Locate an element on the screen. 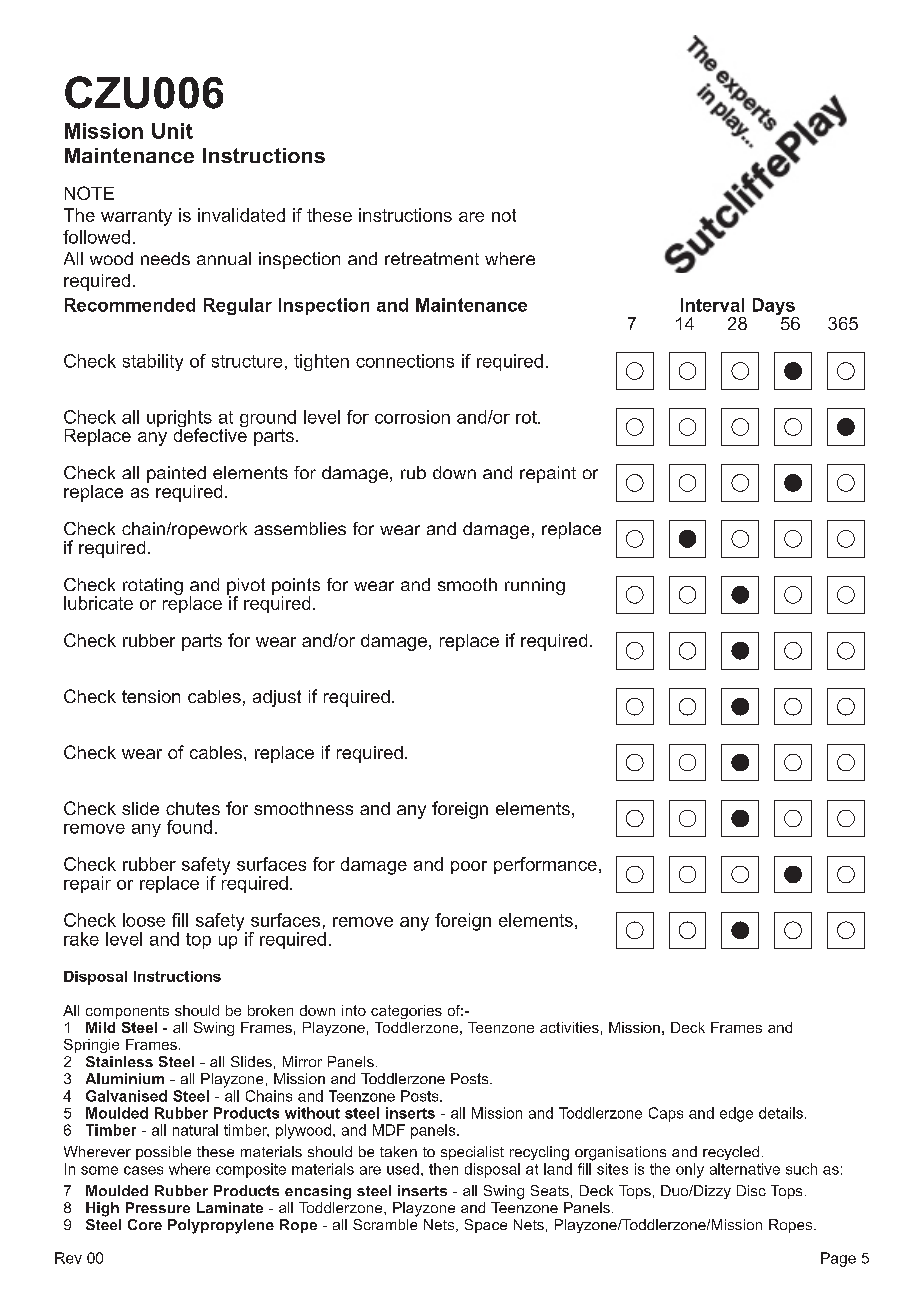 This screenshot has width=924, height=1308. tension is located at coordinates (151, 696).
